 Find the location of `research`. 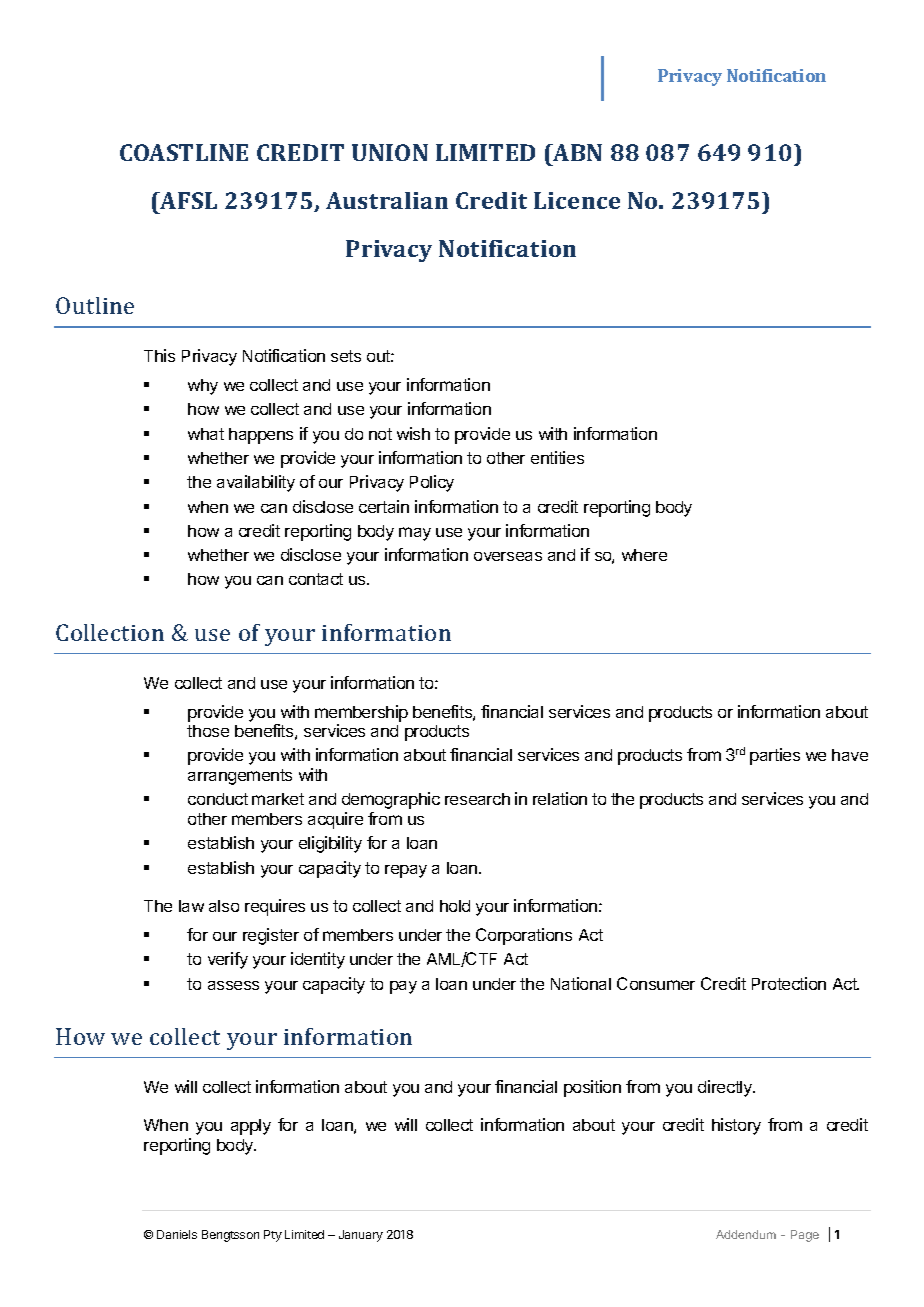

research is located at coordinates (477, 799).
